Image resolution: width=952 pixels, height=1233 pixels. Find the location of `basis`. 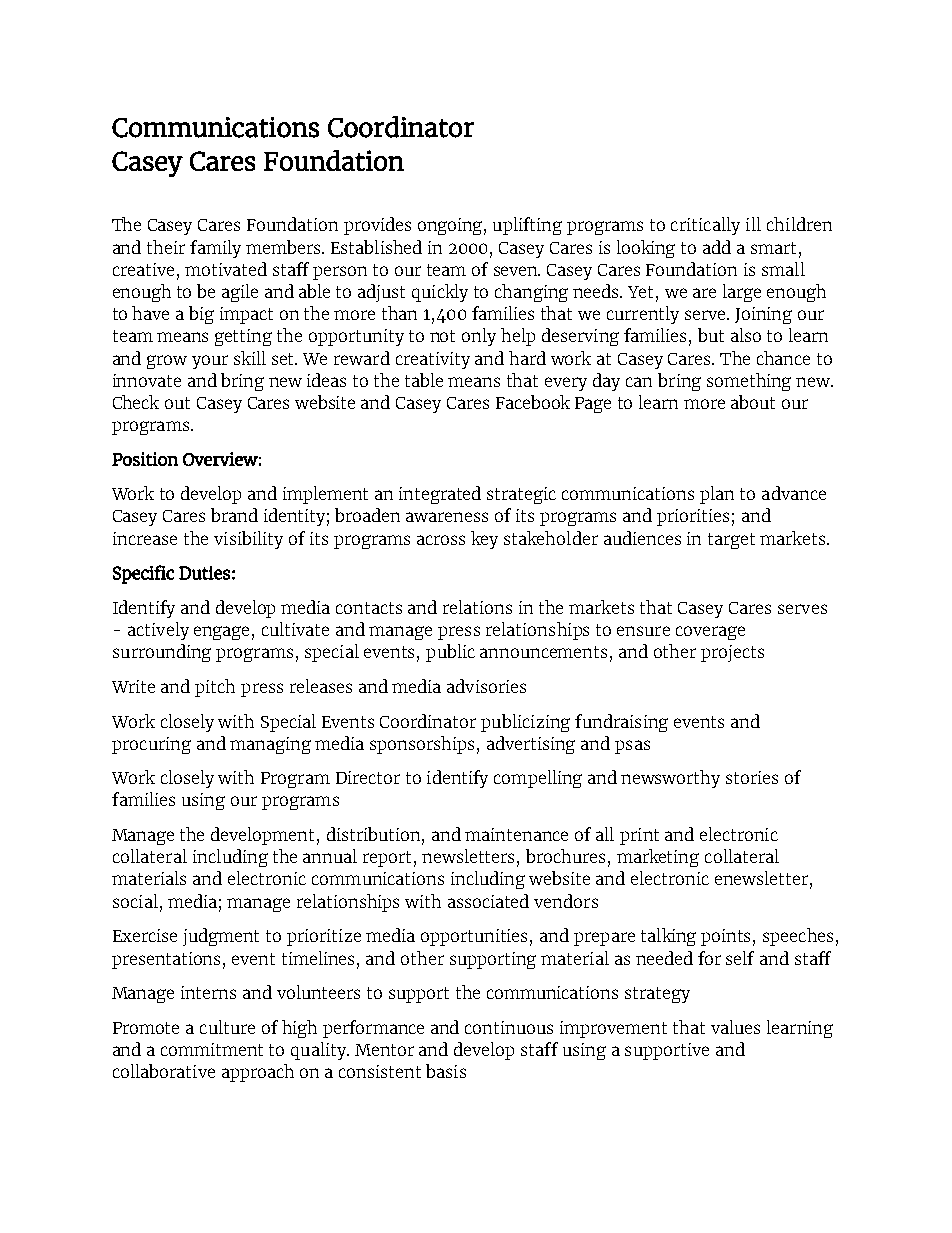

basis is located at coordinates (446, 1071).
